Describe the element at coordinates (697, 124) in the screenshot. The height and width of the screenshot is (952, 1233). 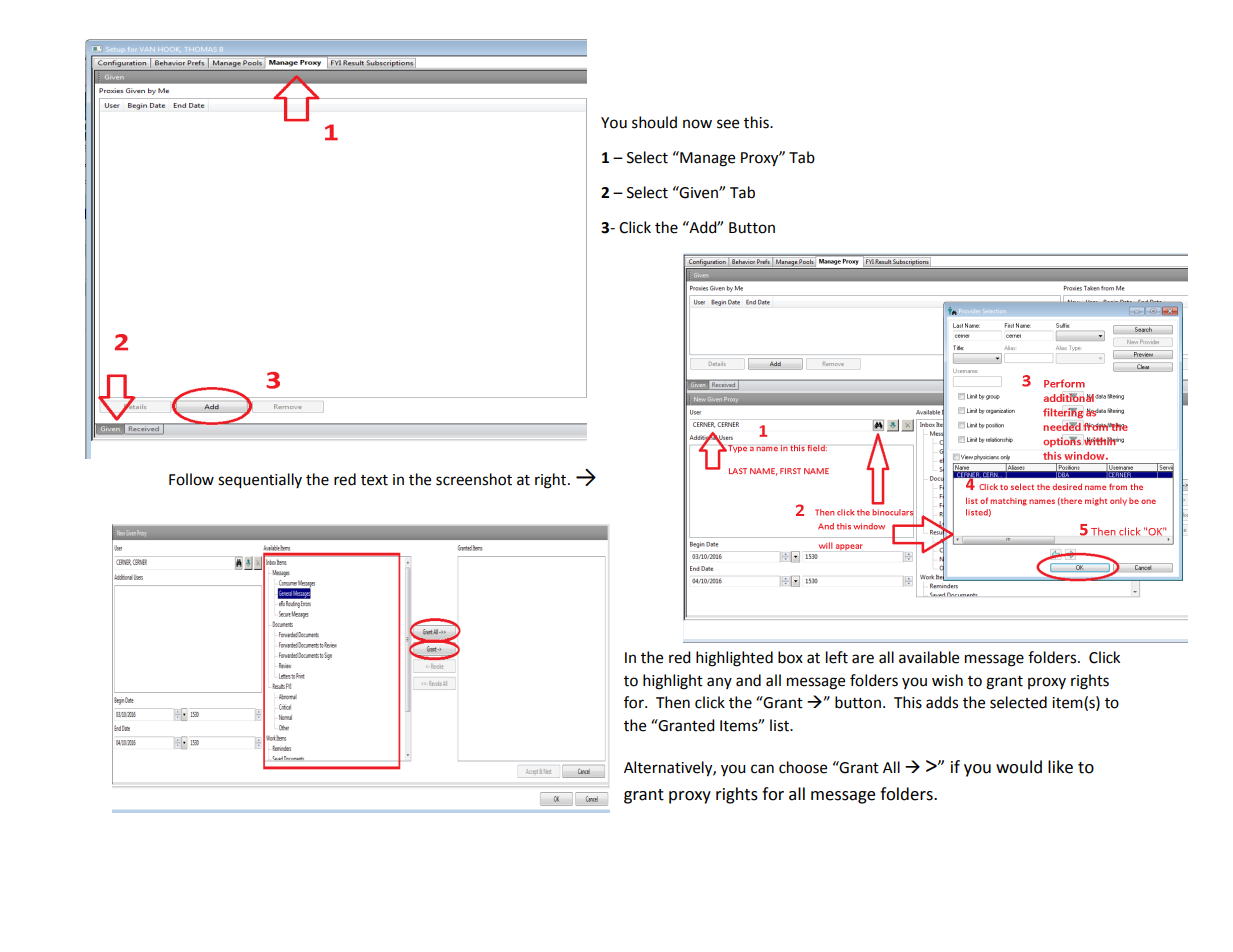
I see `now` at that location.
